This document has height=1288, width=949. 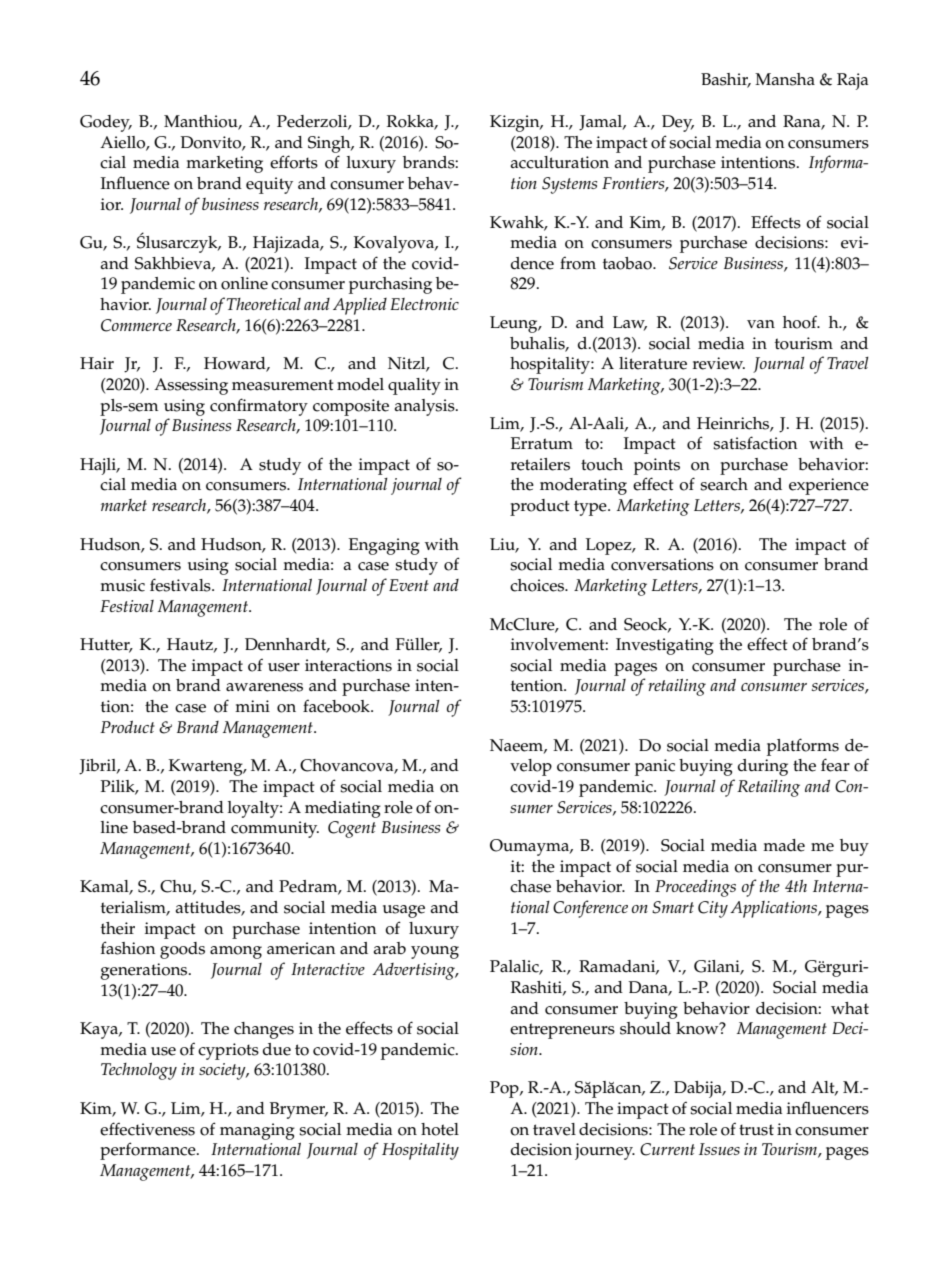 I want to click on hotel, so click(x=440, y=1129).
